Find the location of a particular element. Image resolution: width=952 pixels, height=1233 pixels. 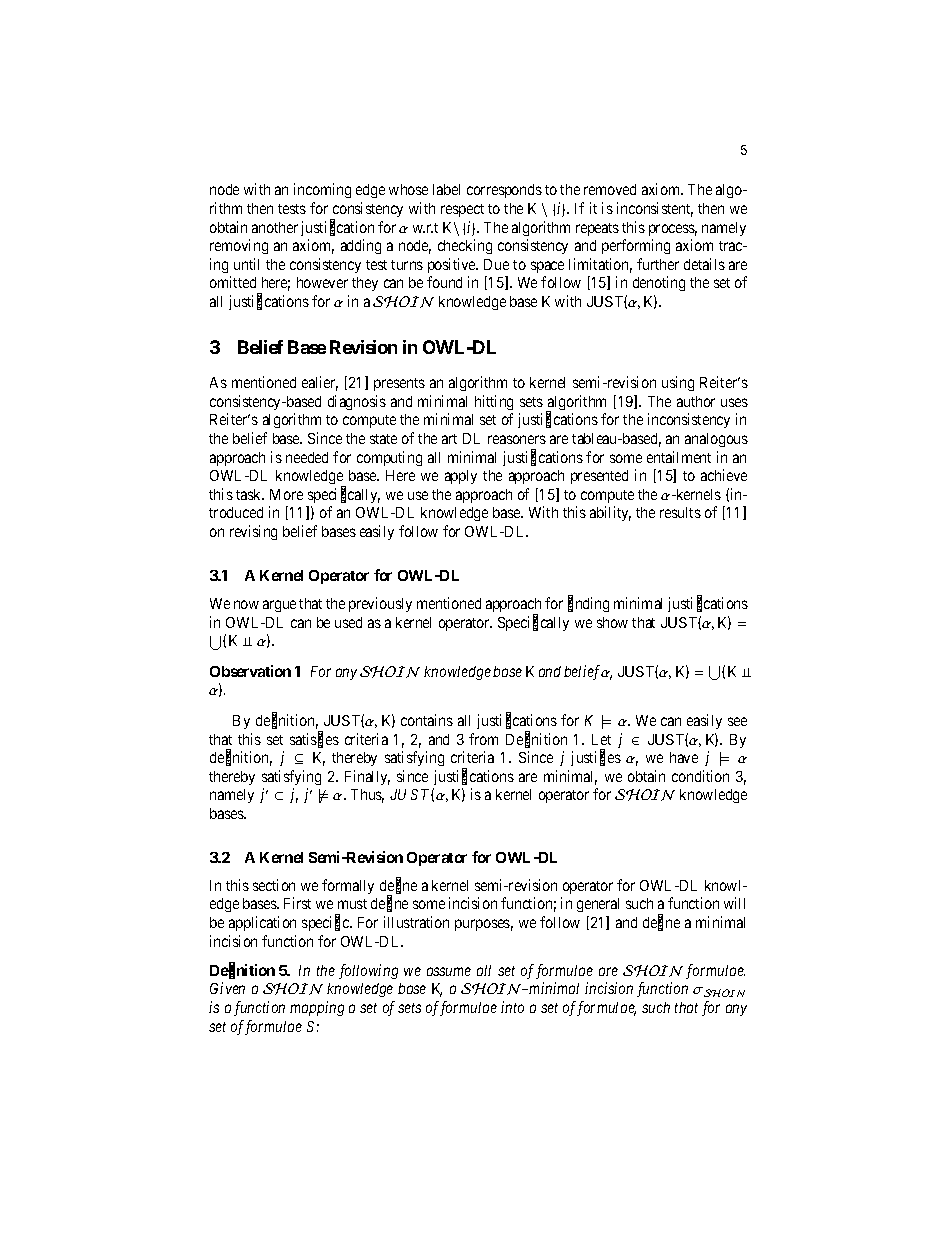

condition is located at coordinates (700, 776).
